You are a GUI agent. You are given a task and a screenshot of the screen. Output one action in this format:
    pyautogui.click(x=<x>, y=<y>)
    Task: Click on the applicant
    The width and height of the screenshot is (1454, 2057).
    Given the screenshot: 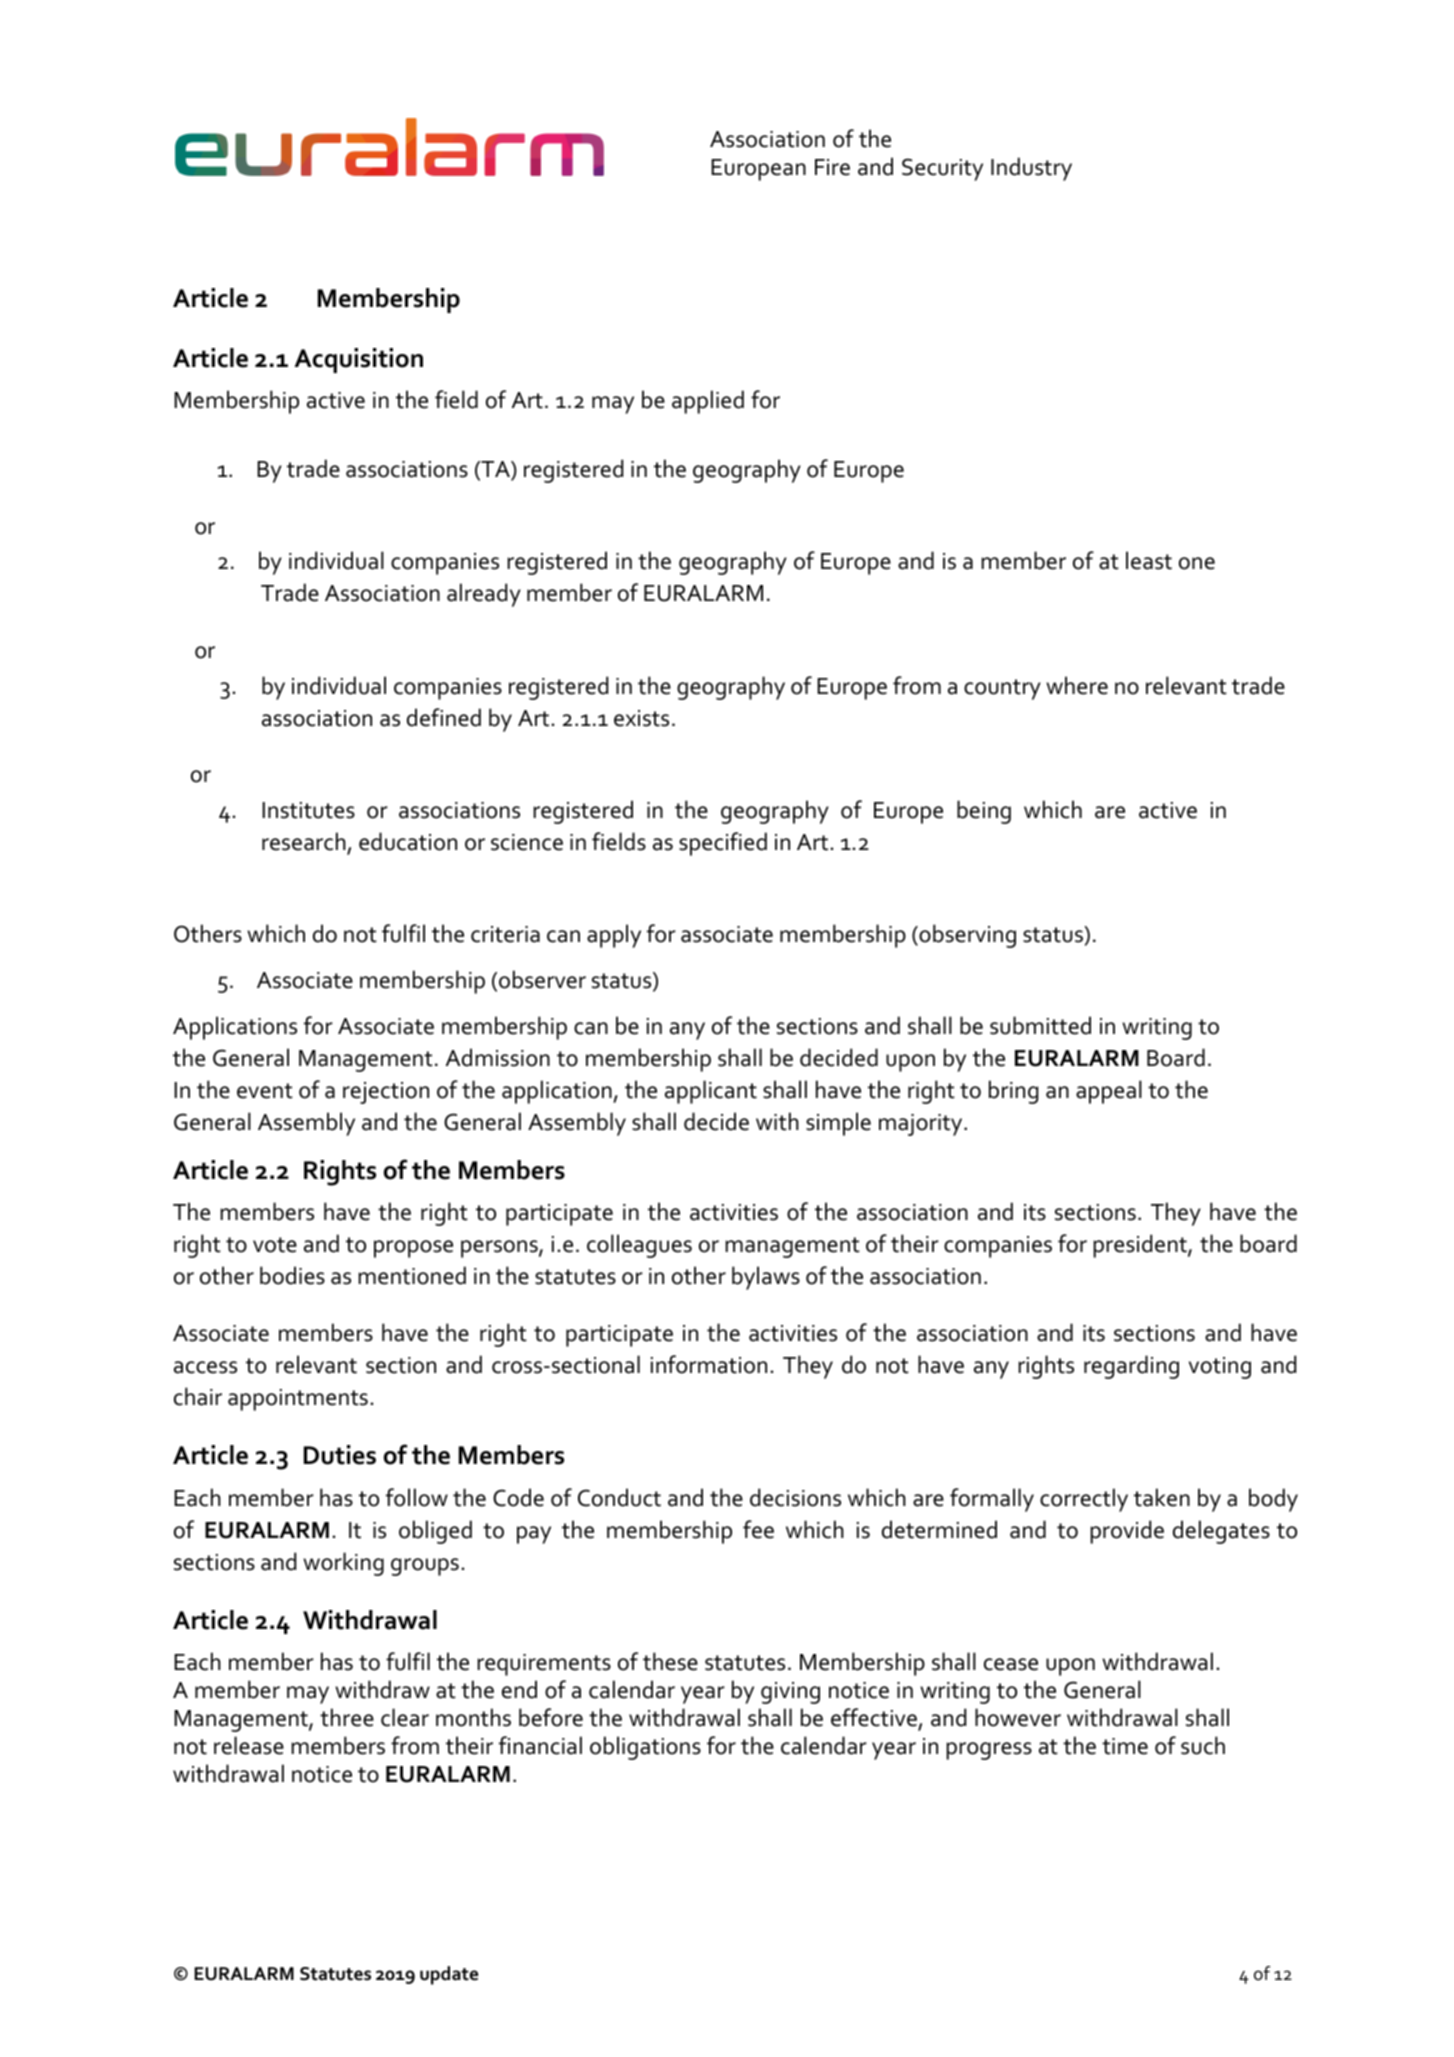 What is the action you would take?
    pyautogui.click(x=711, y=1092)
